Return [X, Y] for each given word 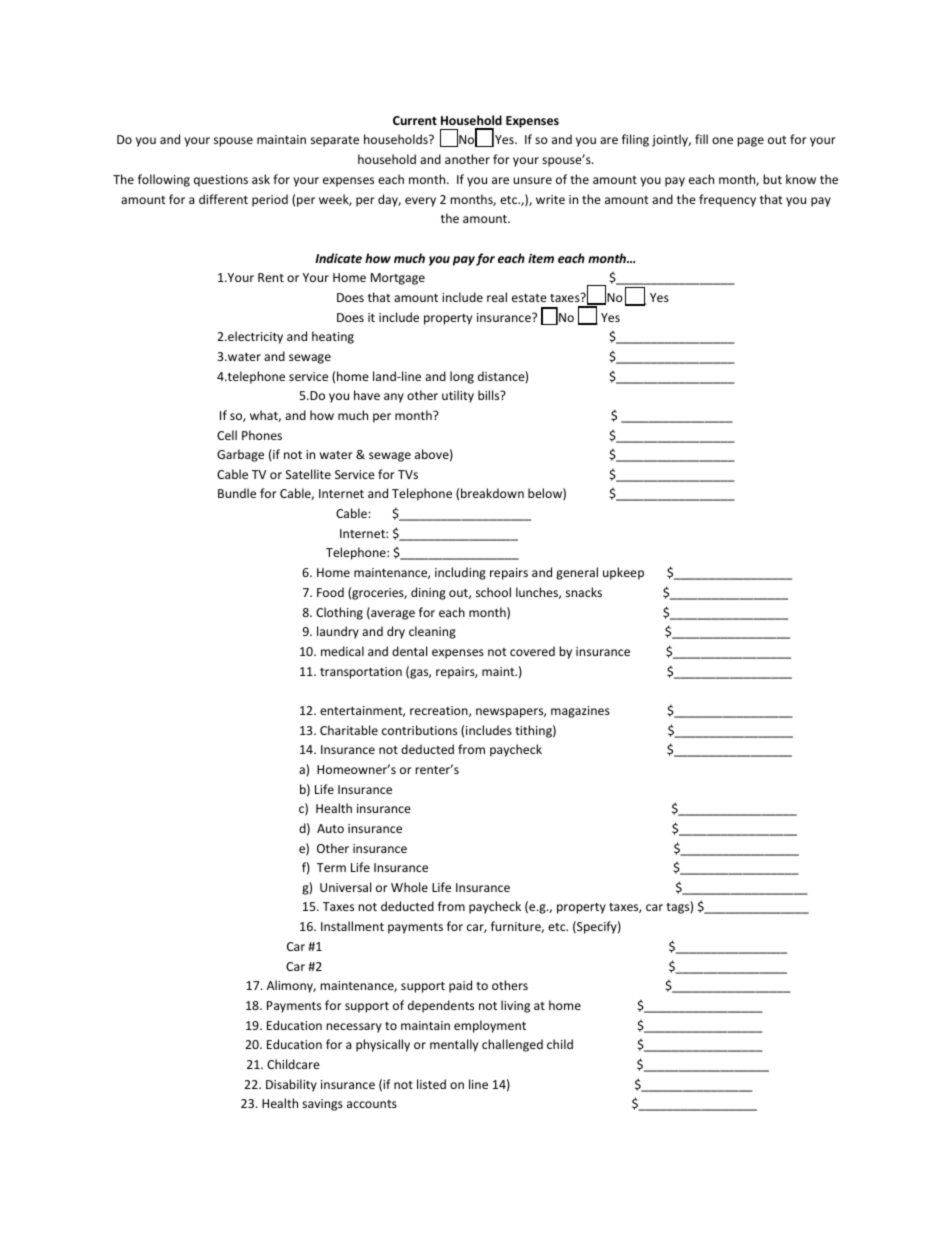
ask [261, 179]
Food [330, 592]
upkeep [623, 573]
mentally [454, 1045]
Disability [291, 1085]
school [493, 592]
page [750, 142]
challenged [512, 1045]
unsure [532, 180]
